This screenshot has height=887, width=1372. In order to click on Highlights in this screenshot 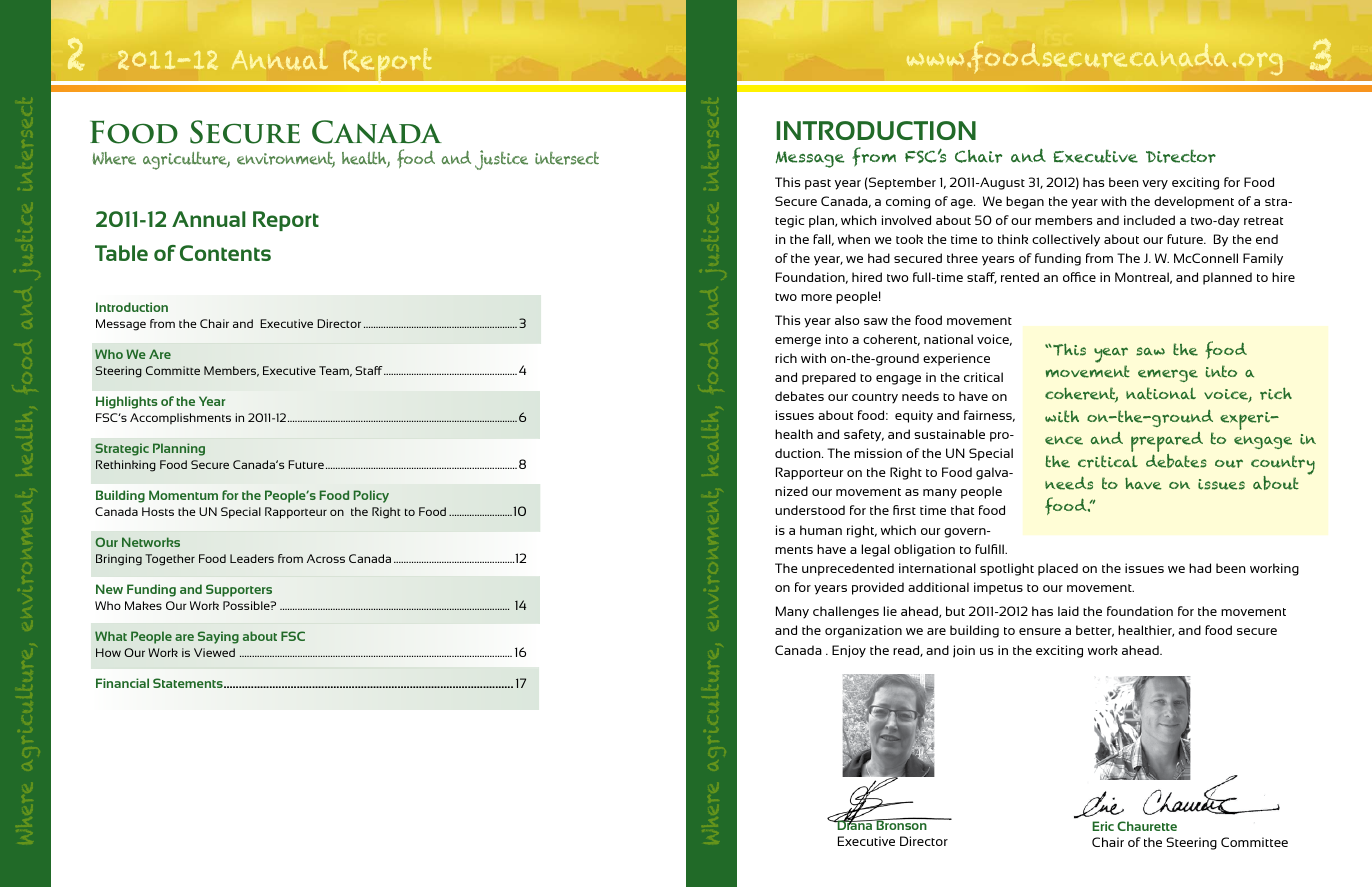, I will do `click(127, 402)`.
